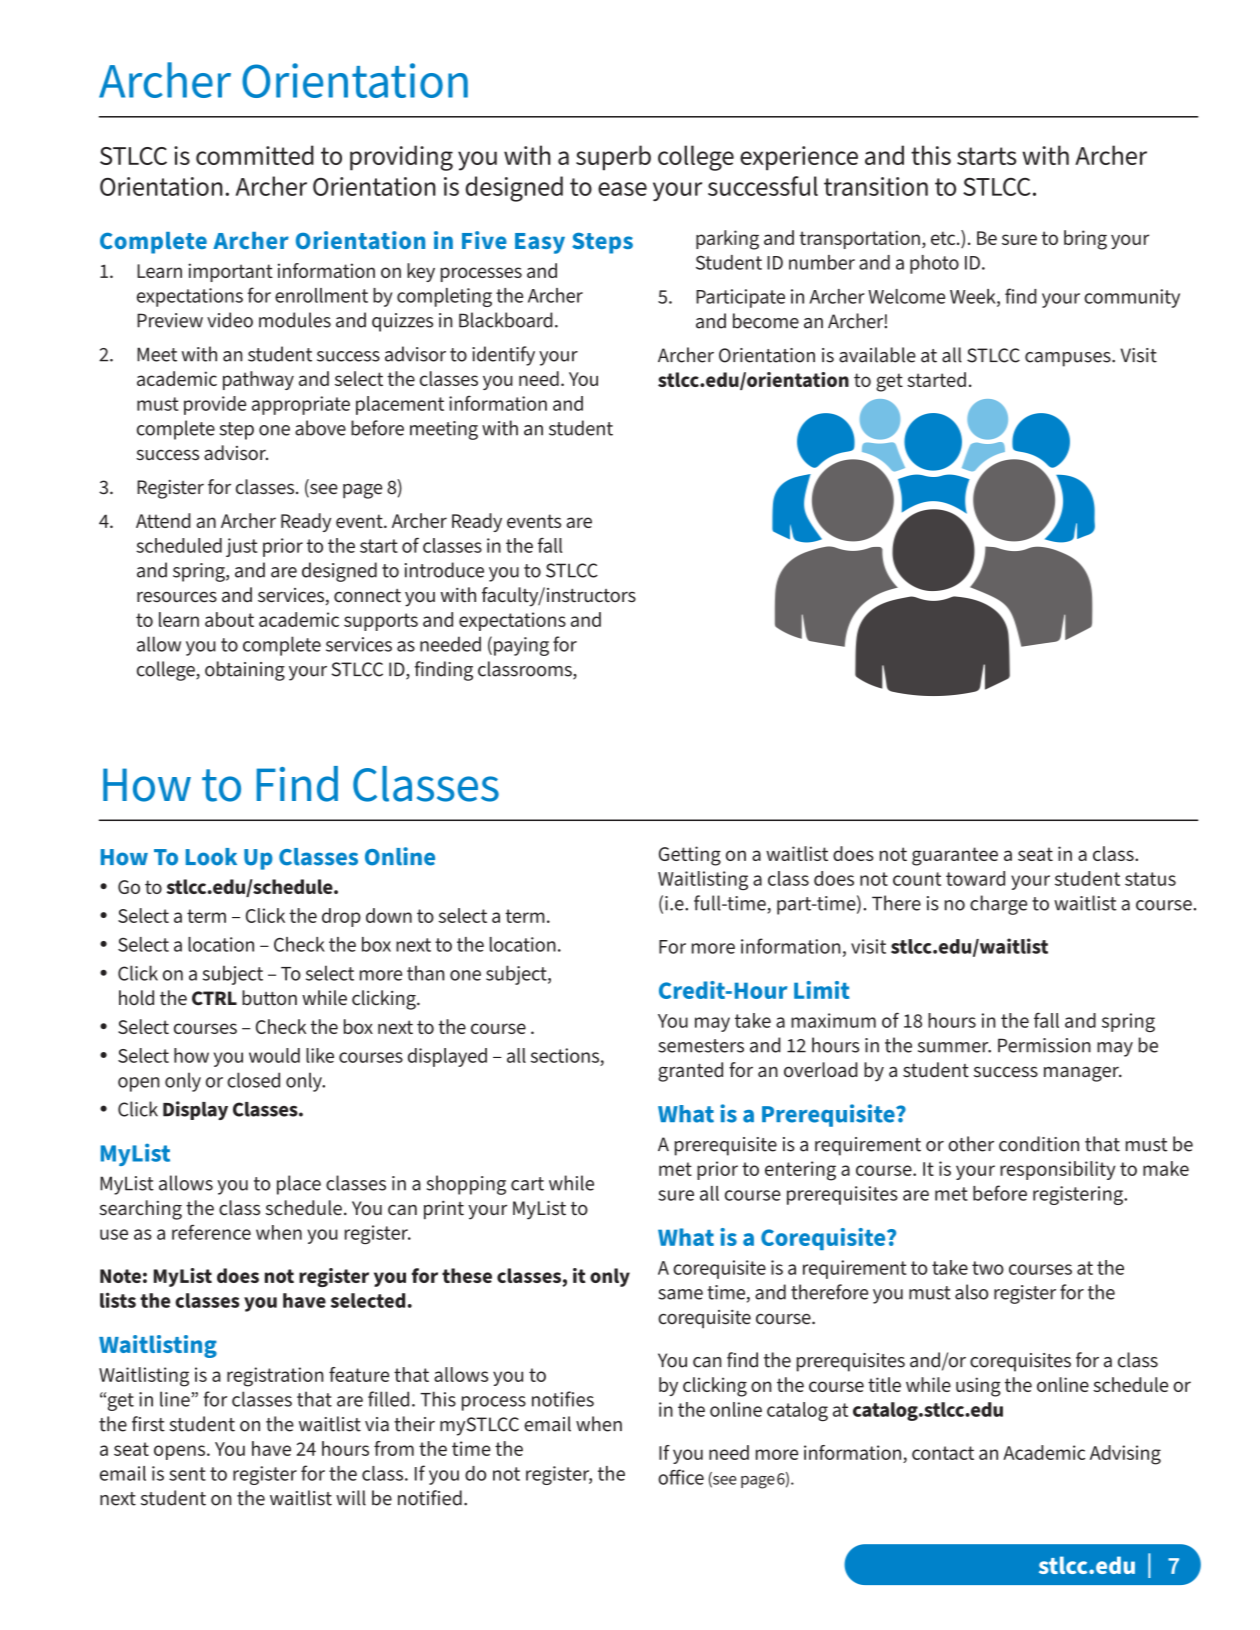 The image size is (1260, 1630). What do you see at coordinates (242, 547) in the screenshot?
I see `just` at bounding box center [242, 547].
